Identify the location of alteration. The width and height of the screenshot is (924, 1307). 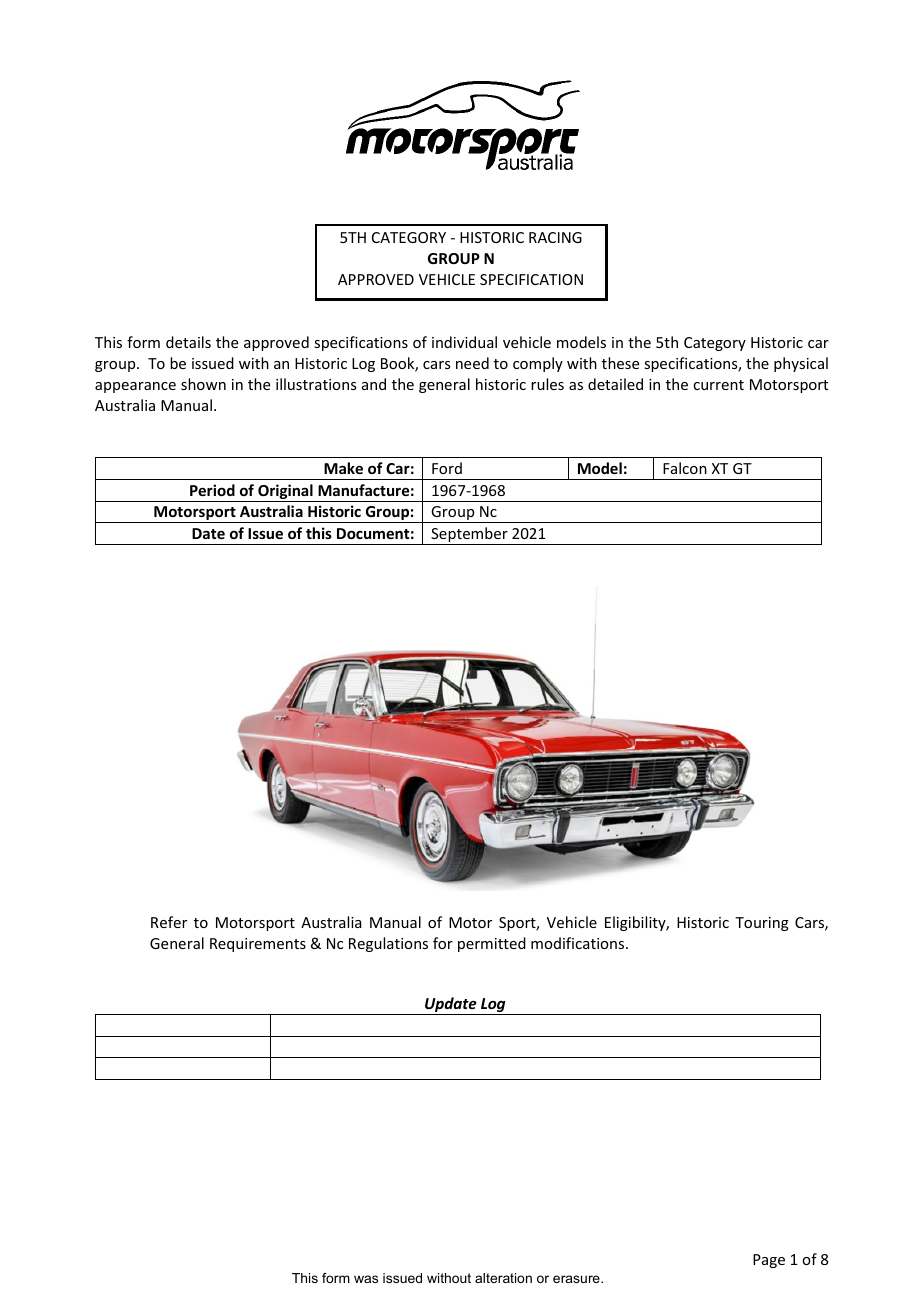
(503, 1278).
